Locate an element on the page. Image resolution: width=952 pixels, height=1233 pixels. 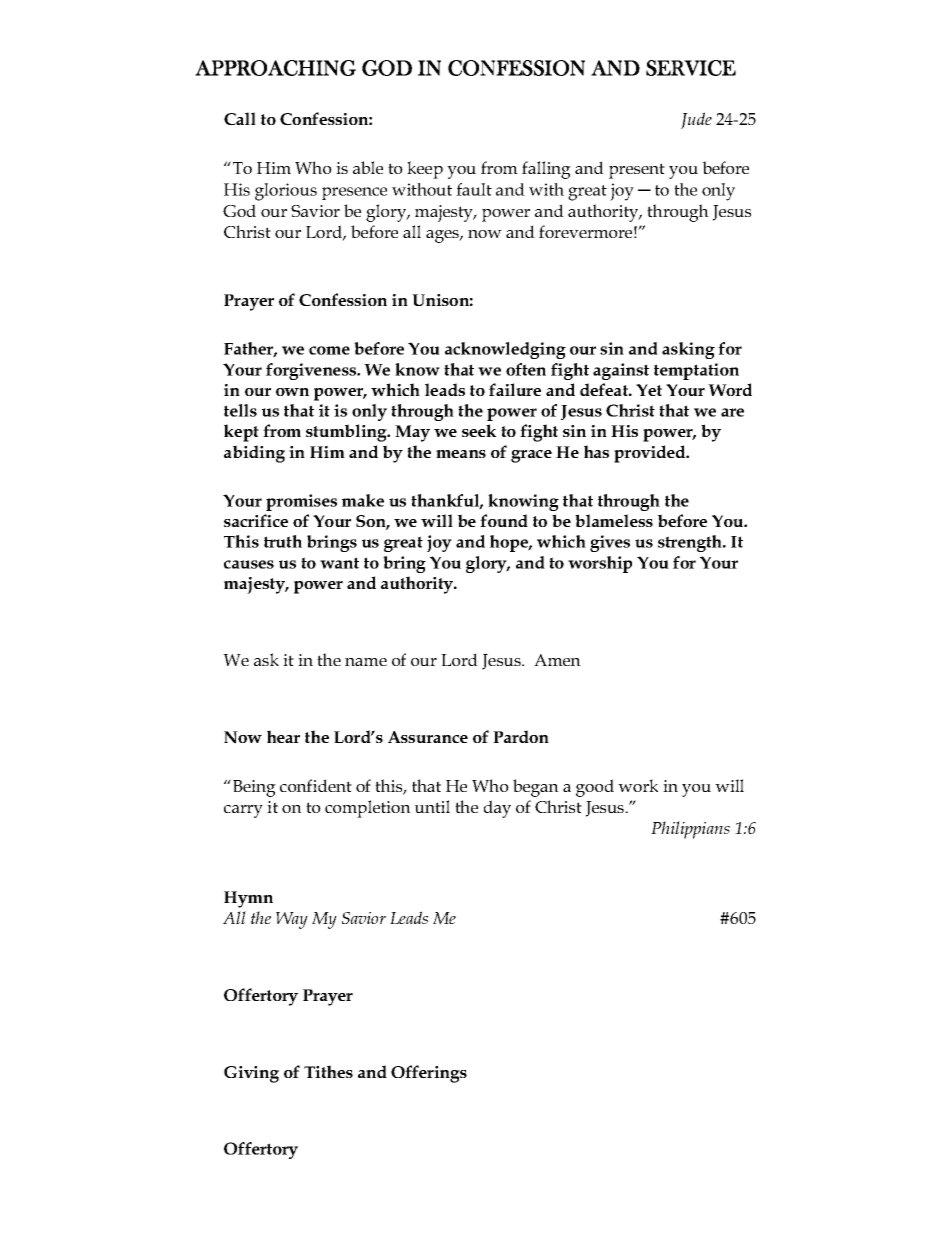
often is located at coordinates (526, 369).
